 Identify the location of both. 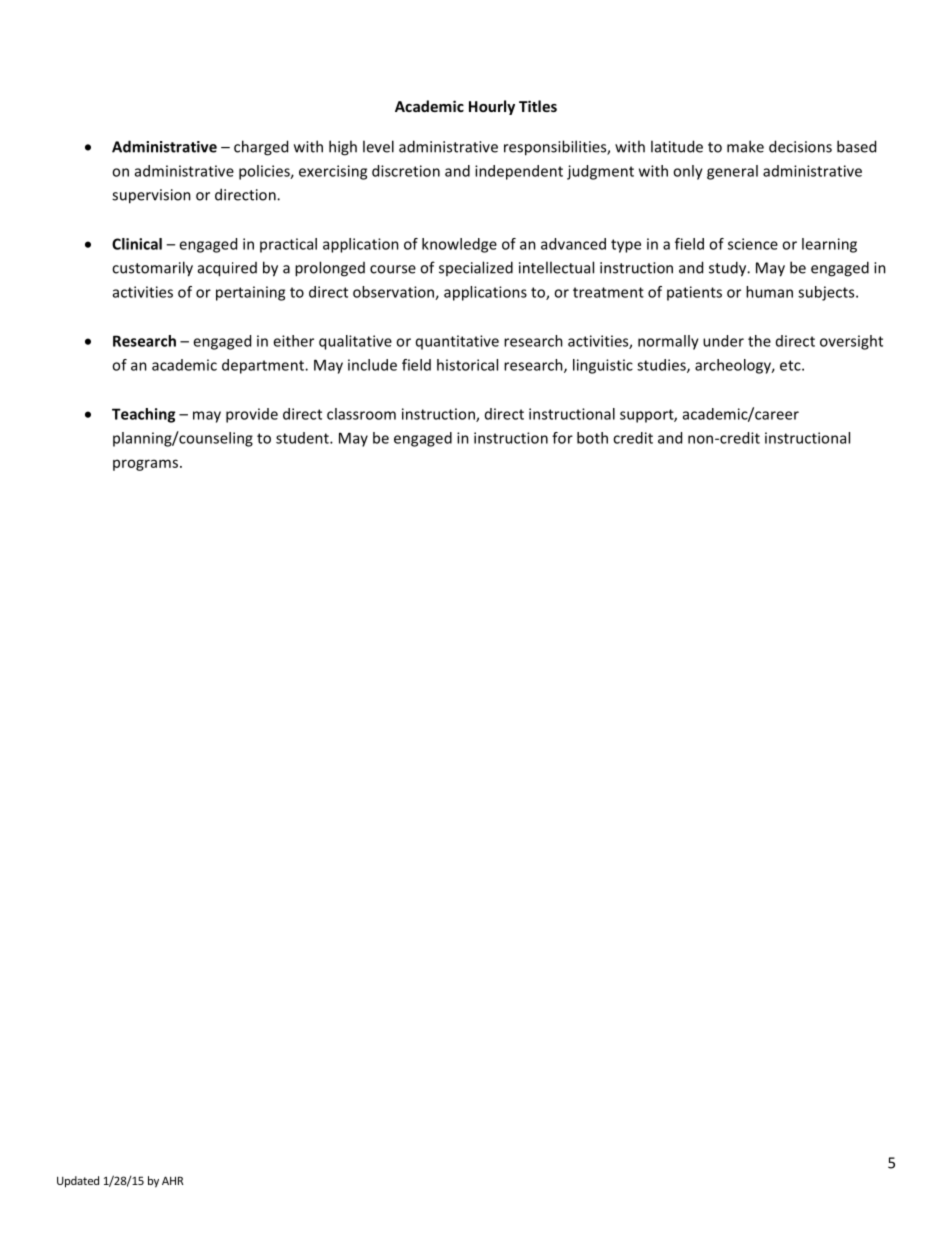
(592, 438).
